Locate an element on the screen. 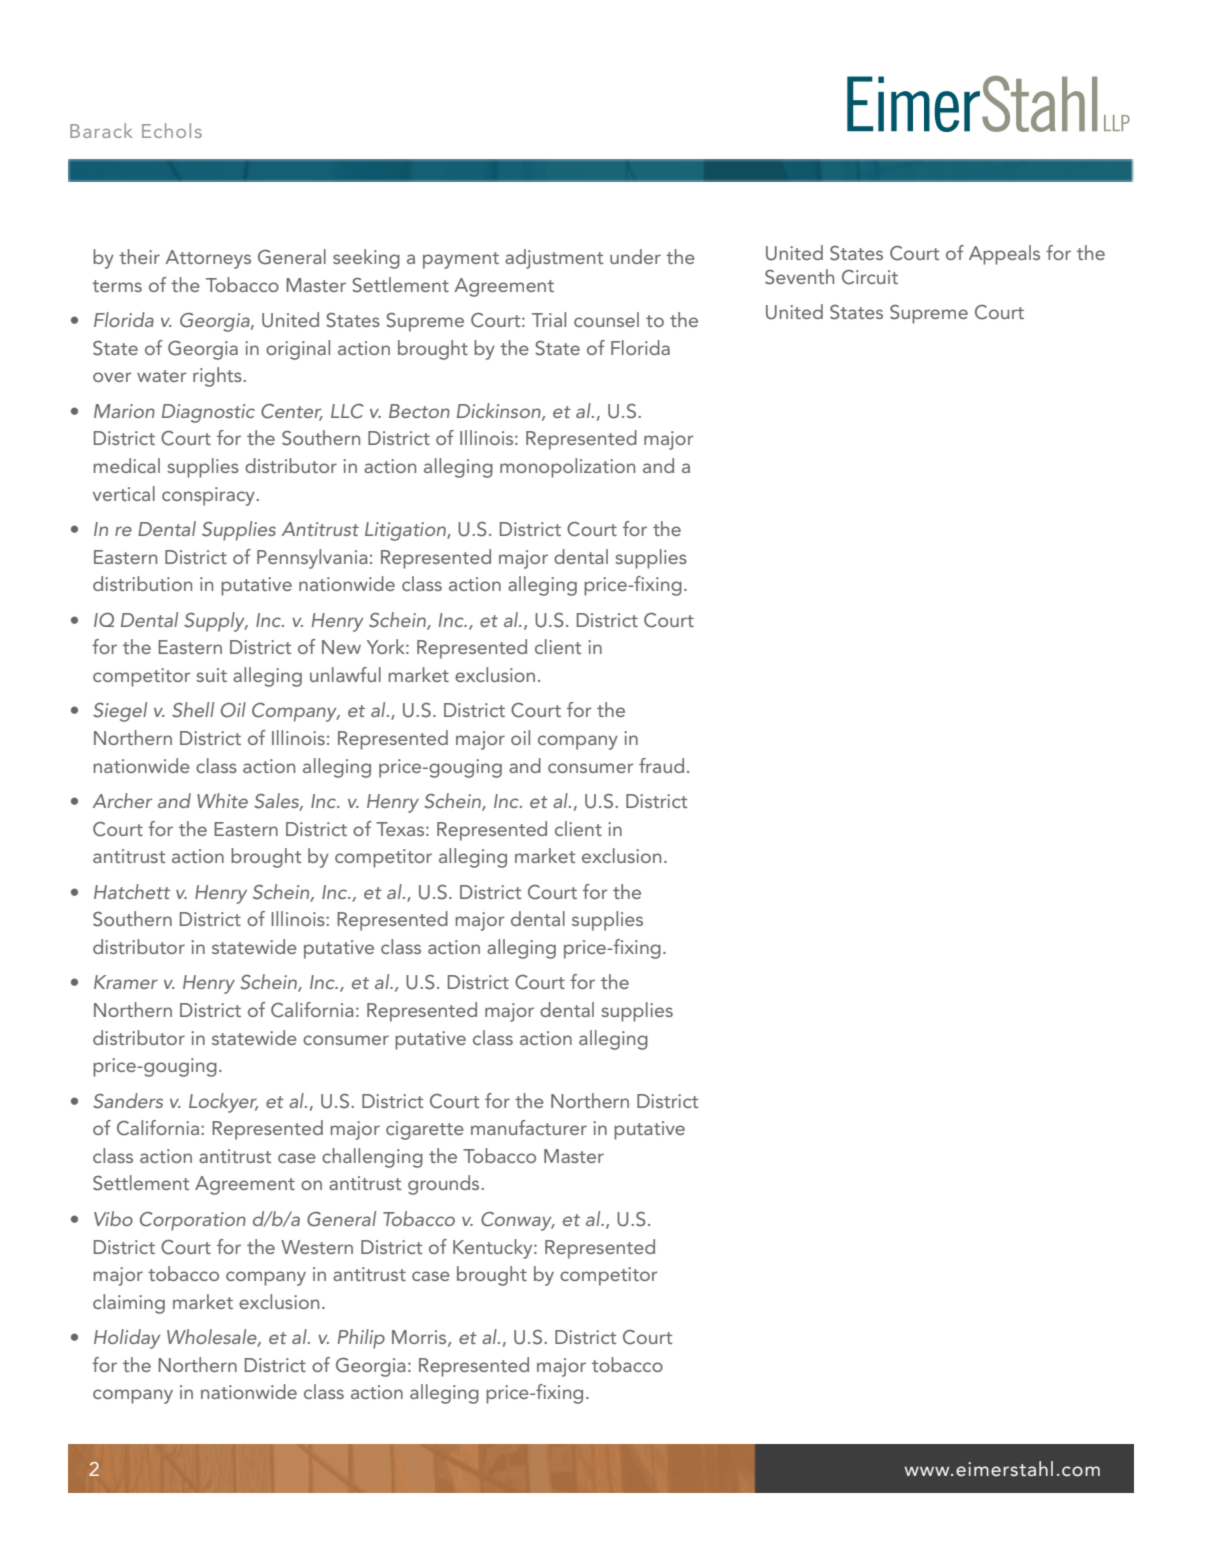  unlawful is located at coordinates (345, 674).
